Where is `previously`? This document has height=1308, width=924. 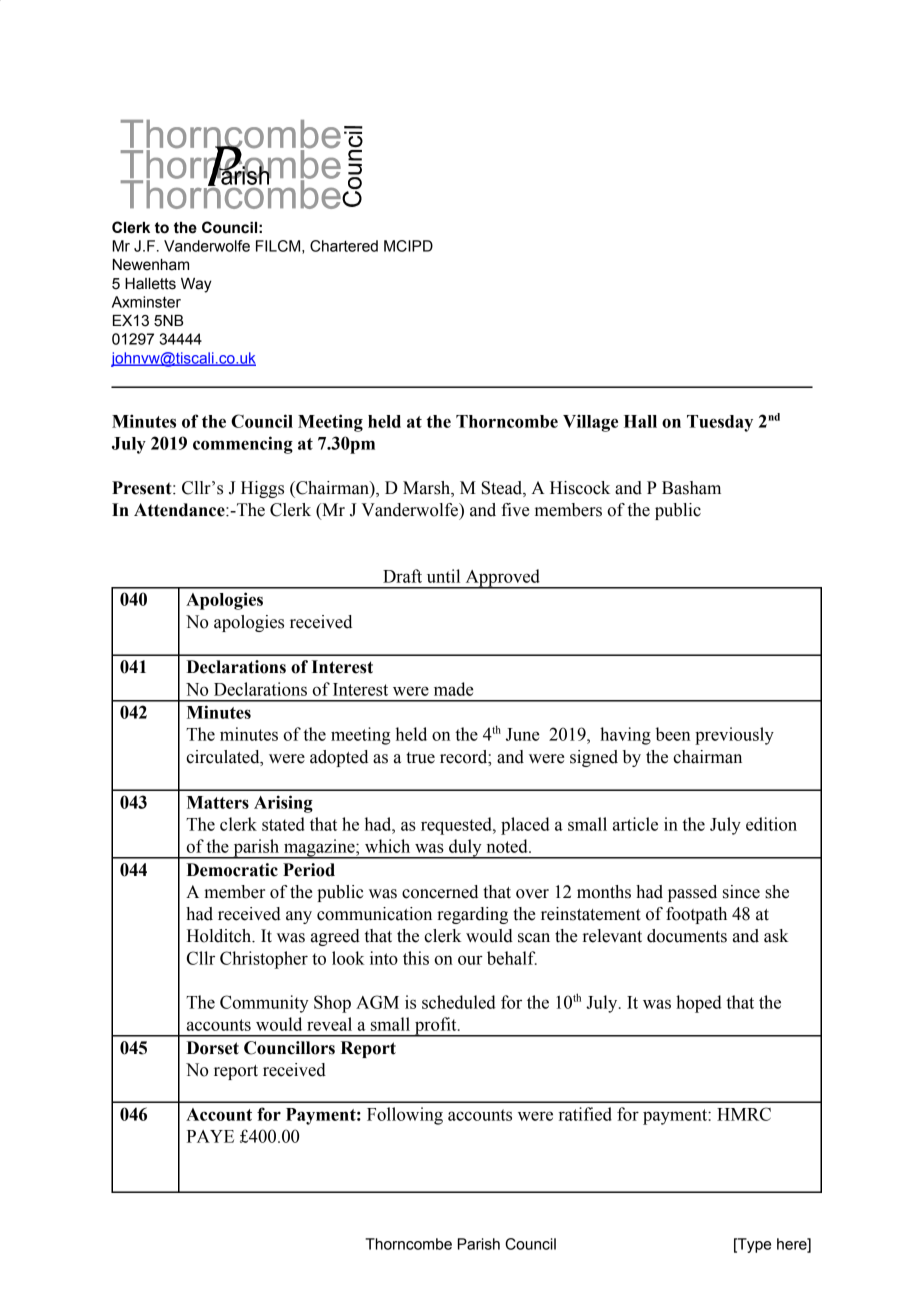 previously is located at coordinates (734, 736).
